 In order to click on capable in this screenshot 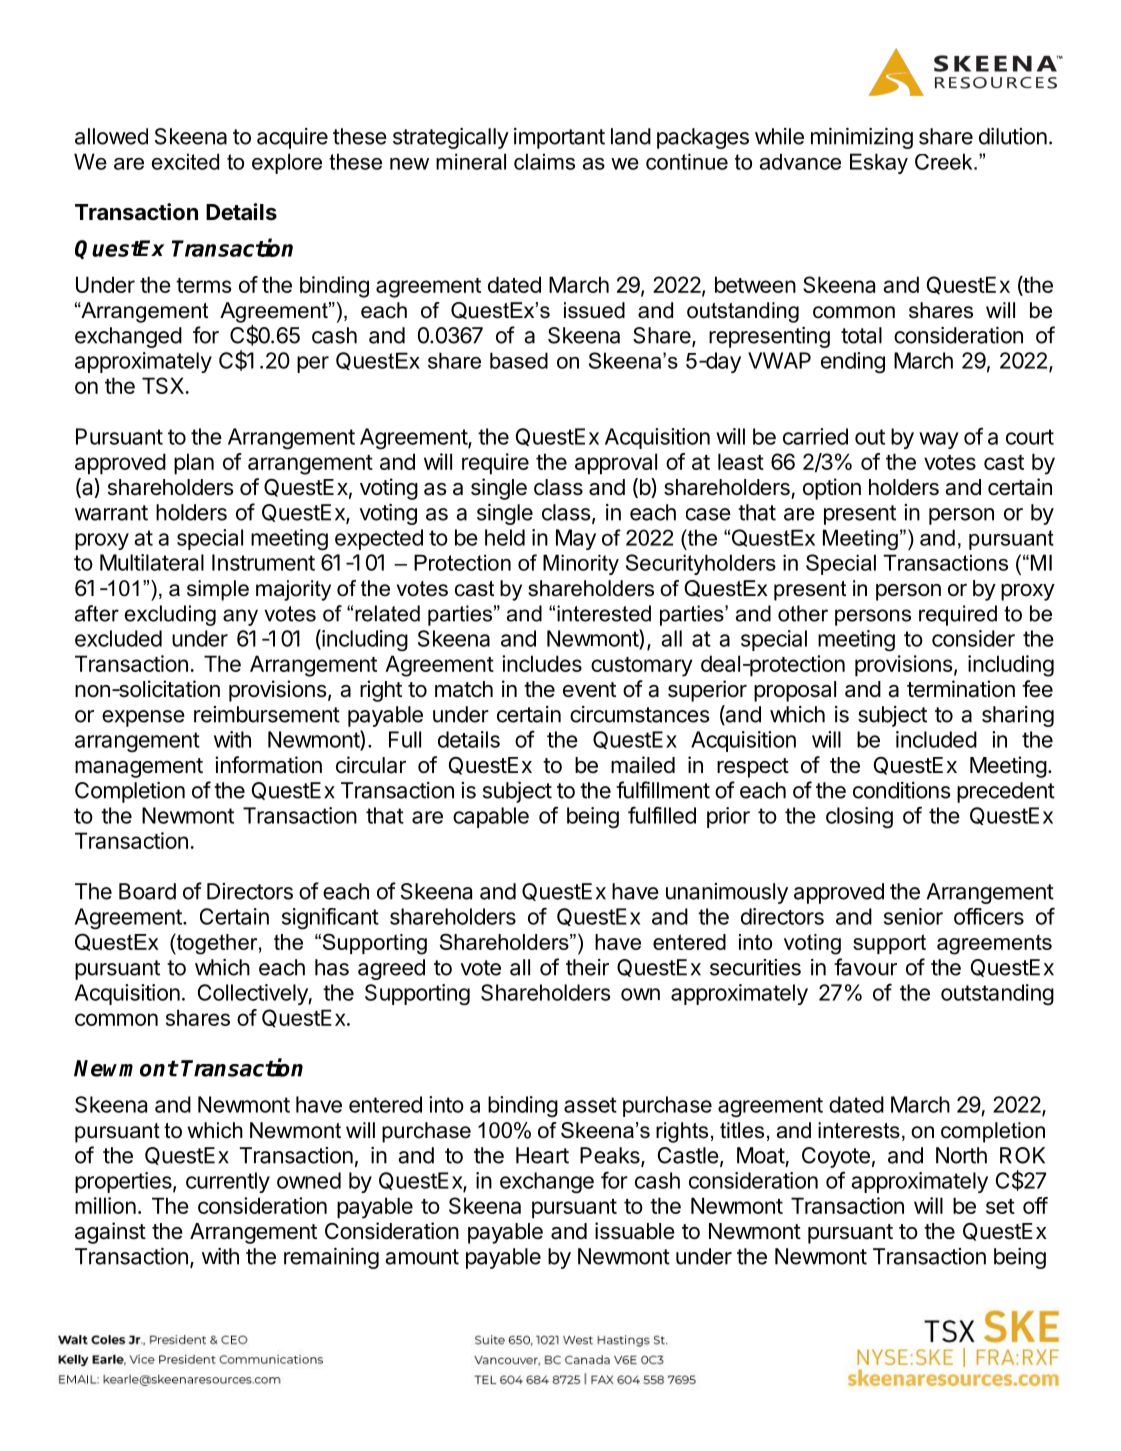, I will do `click(491, 817)`.
